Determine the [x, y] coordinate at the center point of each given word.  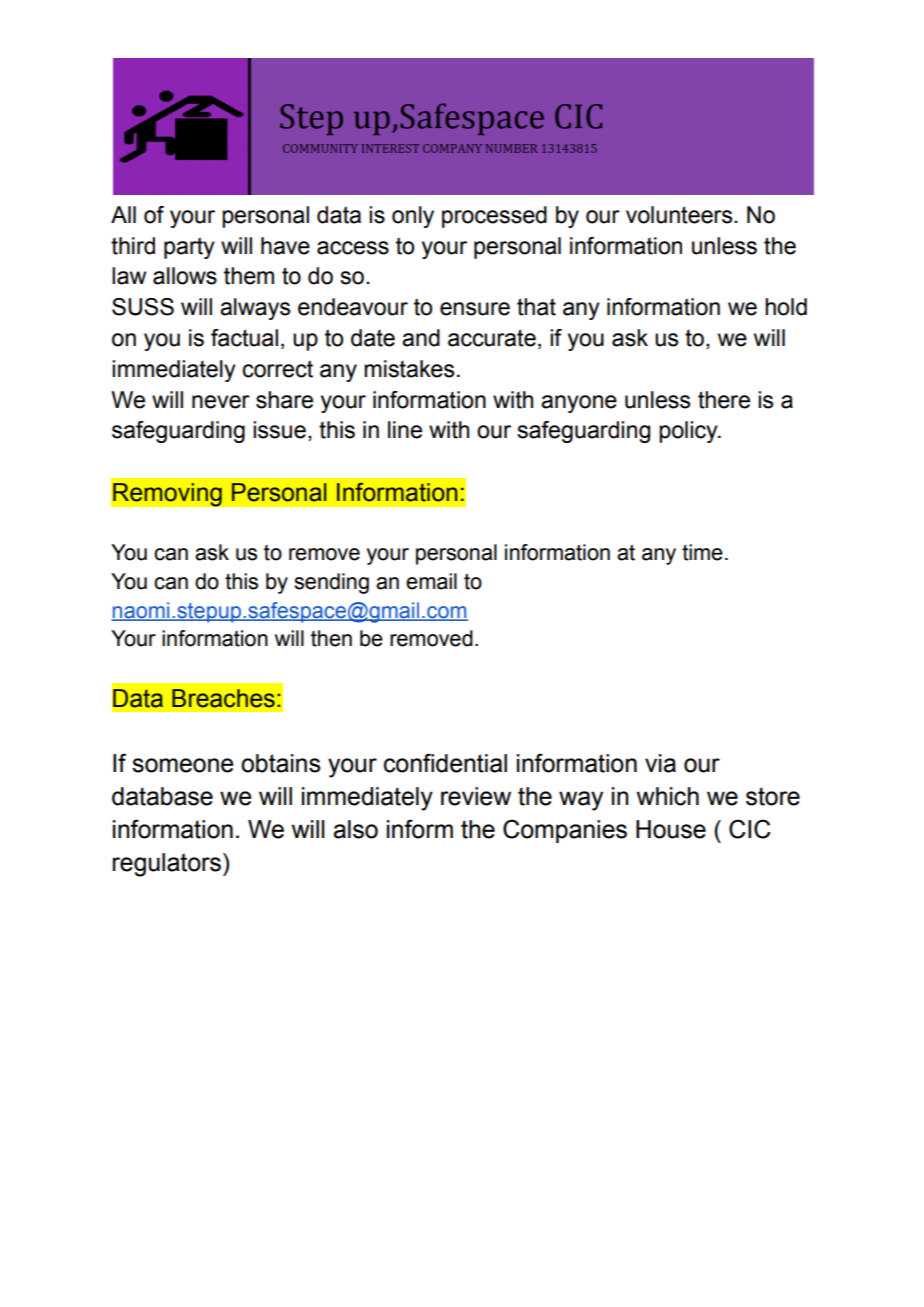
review [476, 796]
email [431, 581]
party [189, 248]
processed [494, 217]
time [702, 552]
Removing [167, 495]
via [660, 763]
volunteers [680, 215]
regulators [167, 865]
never [221, 402]
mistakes [409, 369]
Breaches [223, 698]
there [724, 400]
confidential [445, 763]
